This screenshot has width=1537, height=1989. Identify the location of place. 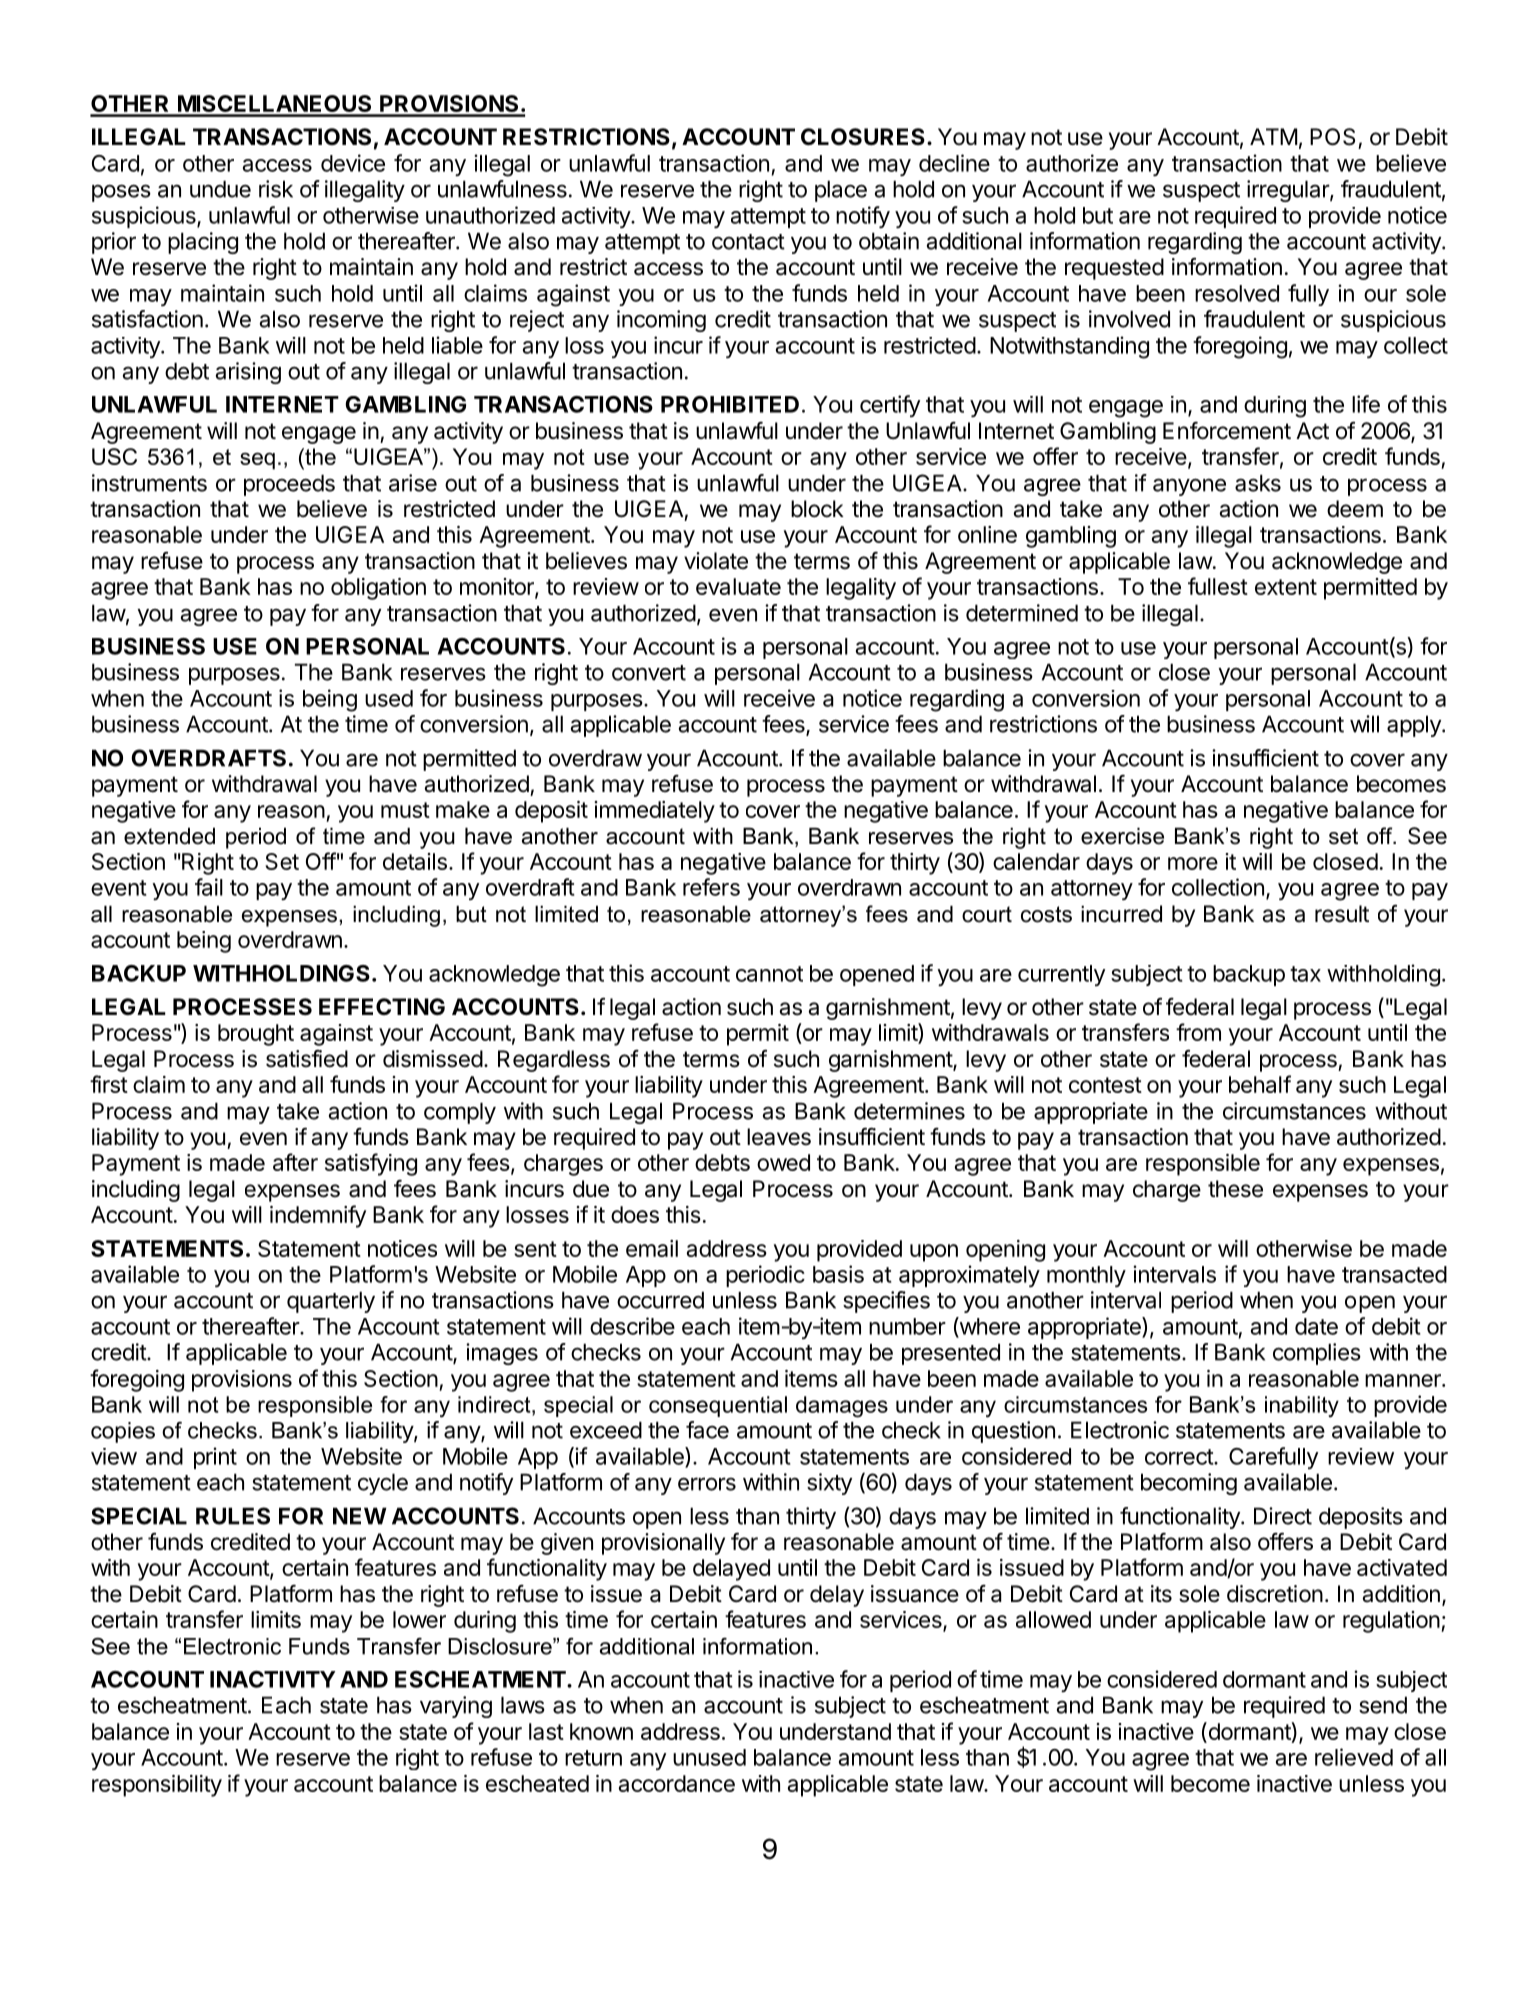
(841, 191).
